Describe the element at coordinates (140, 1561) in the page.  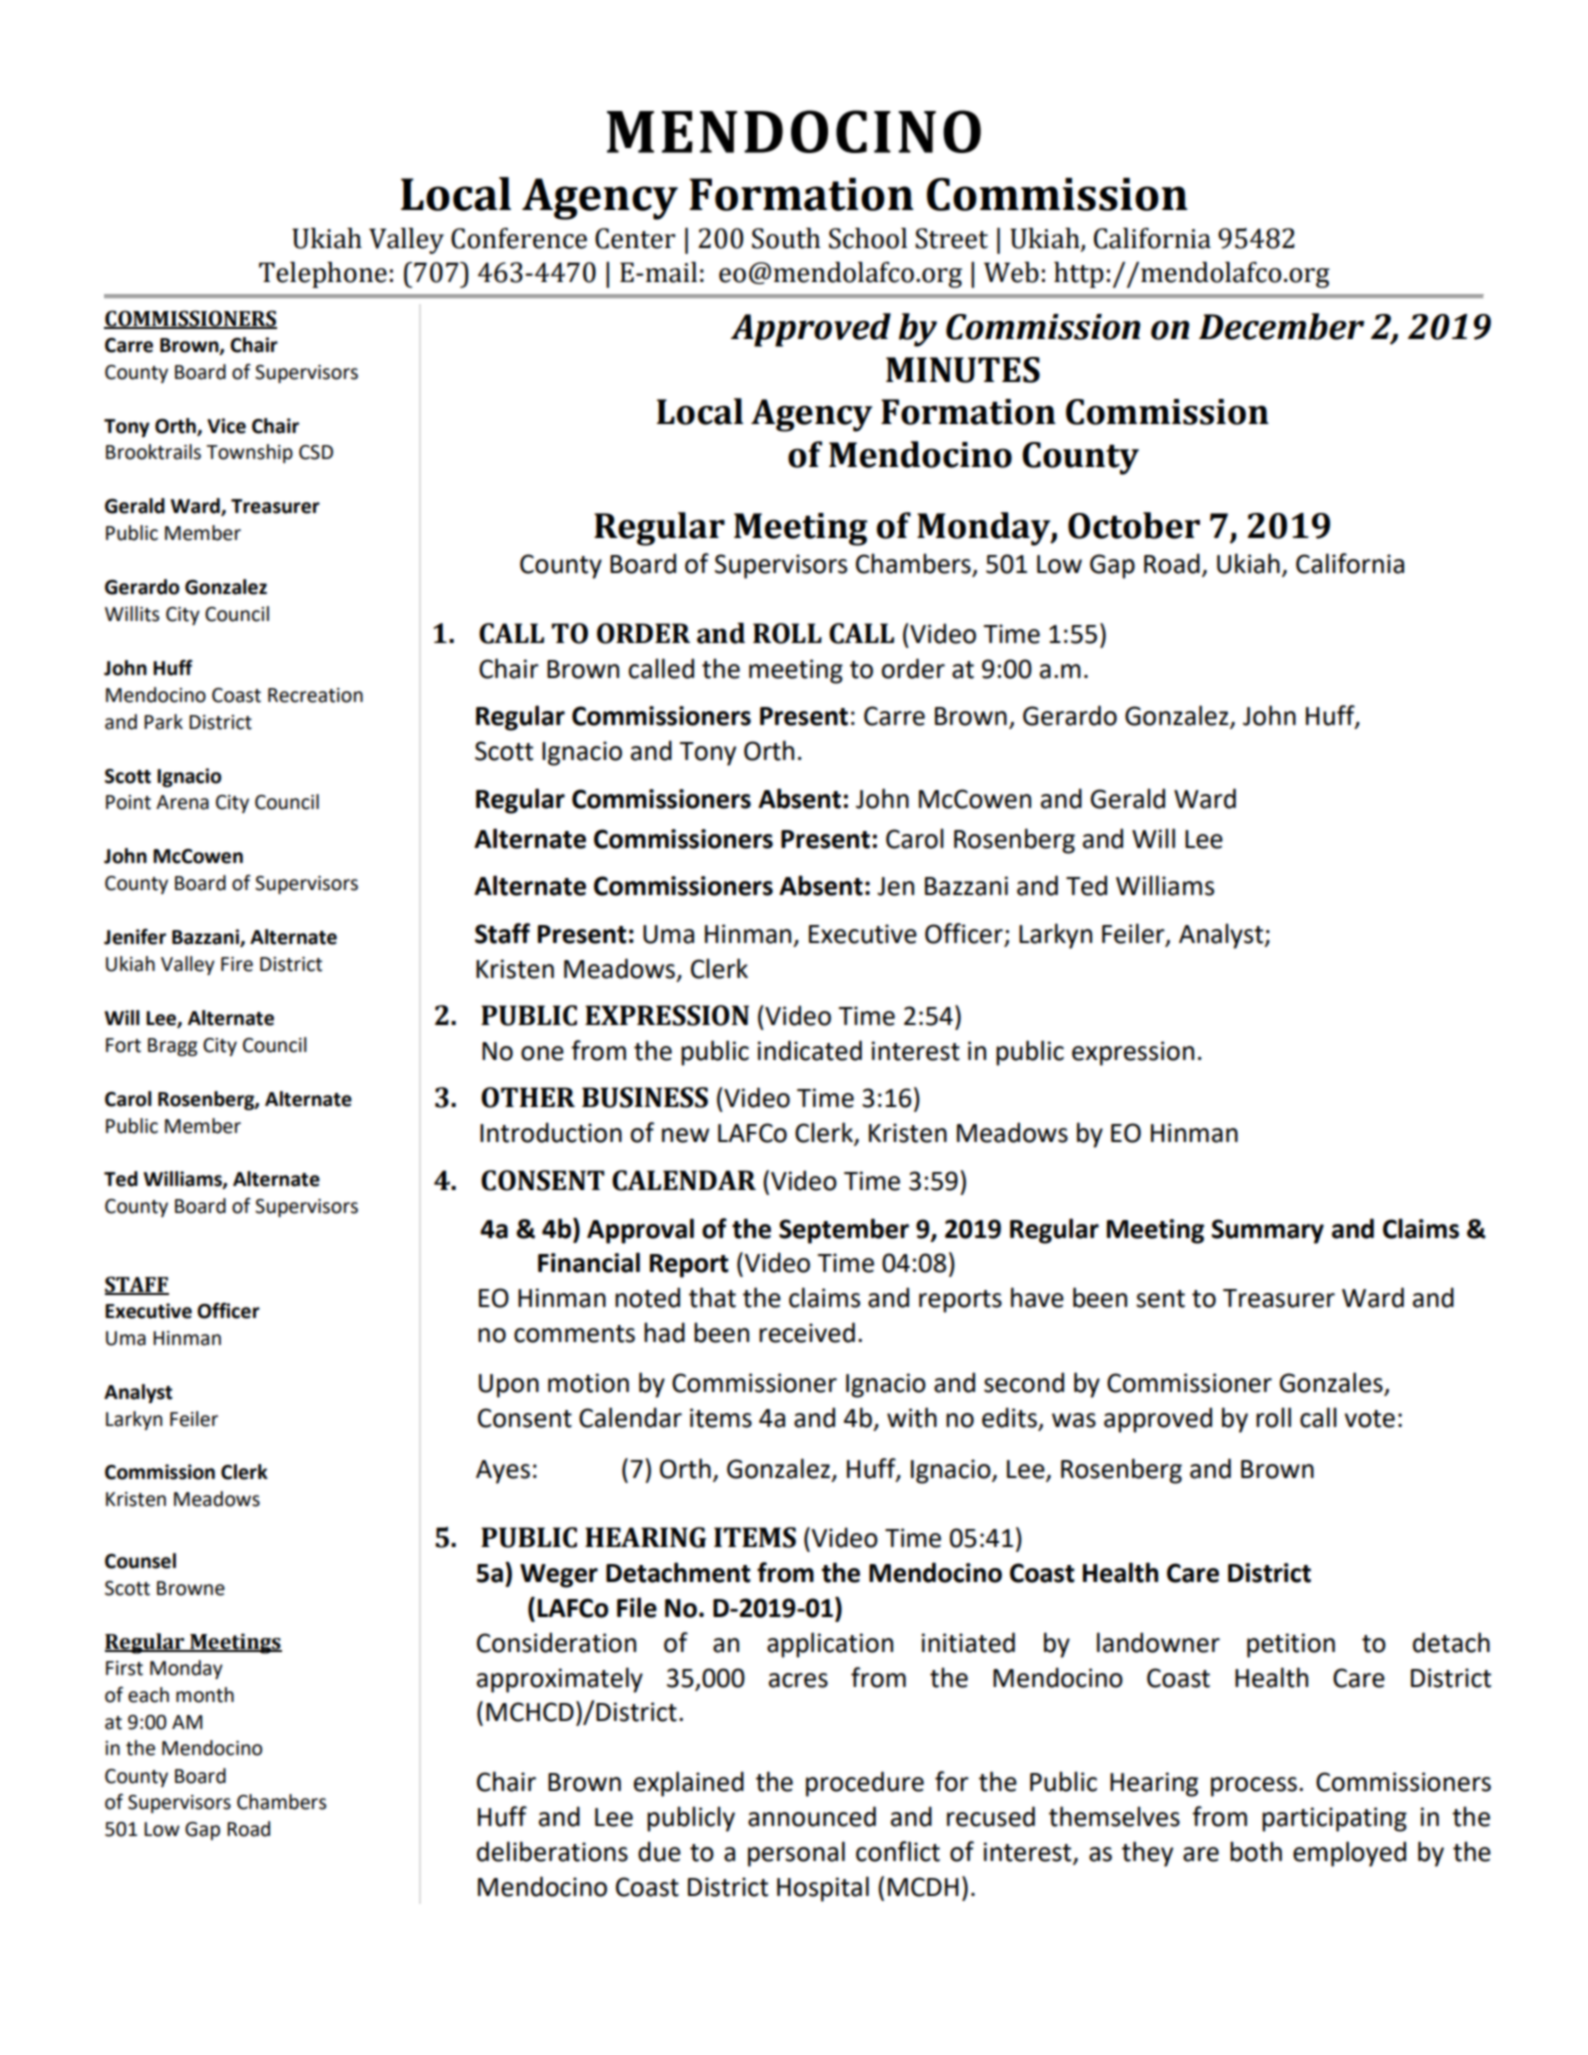
I see `Counsel` at that location.
